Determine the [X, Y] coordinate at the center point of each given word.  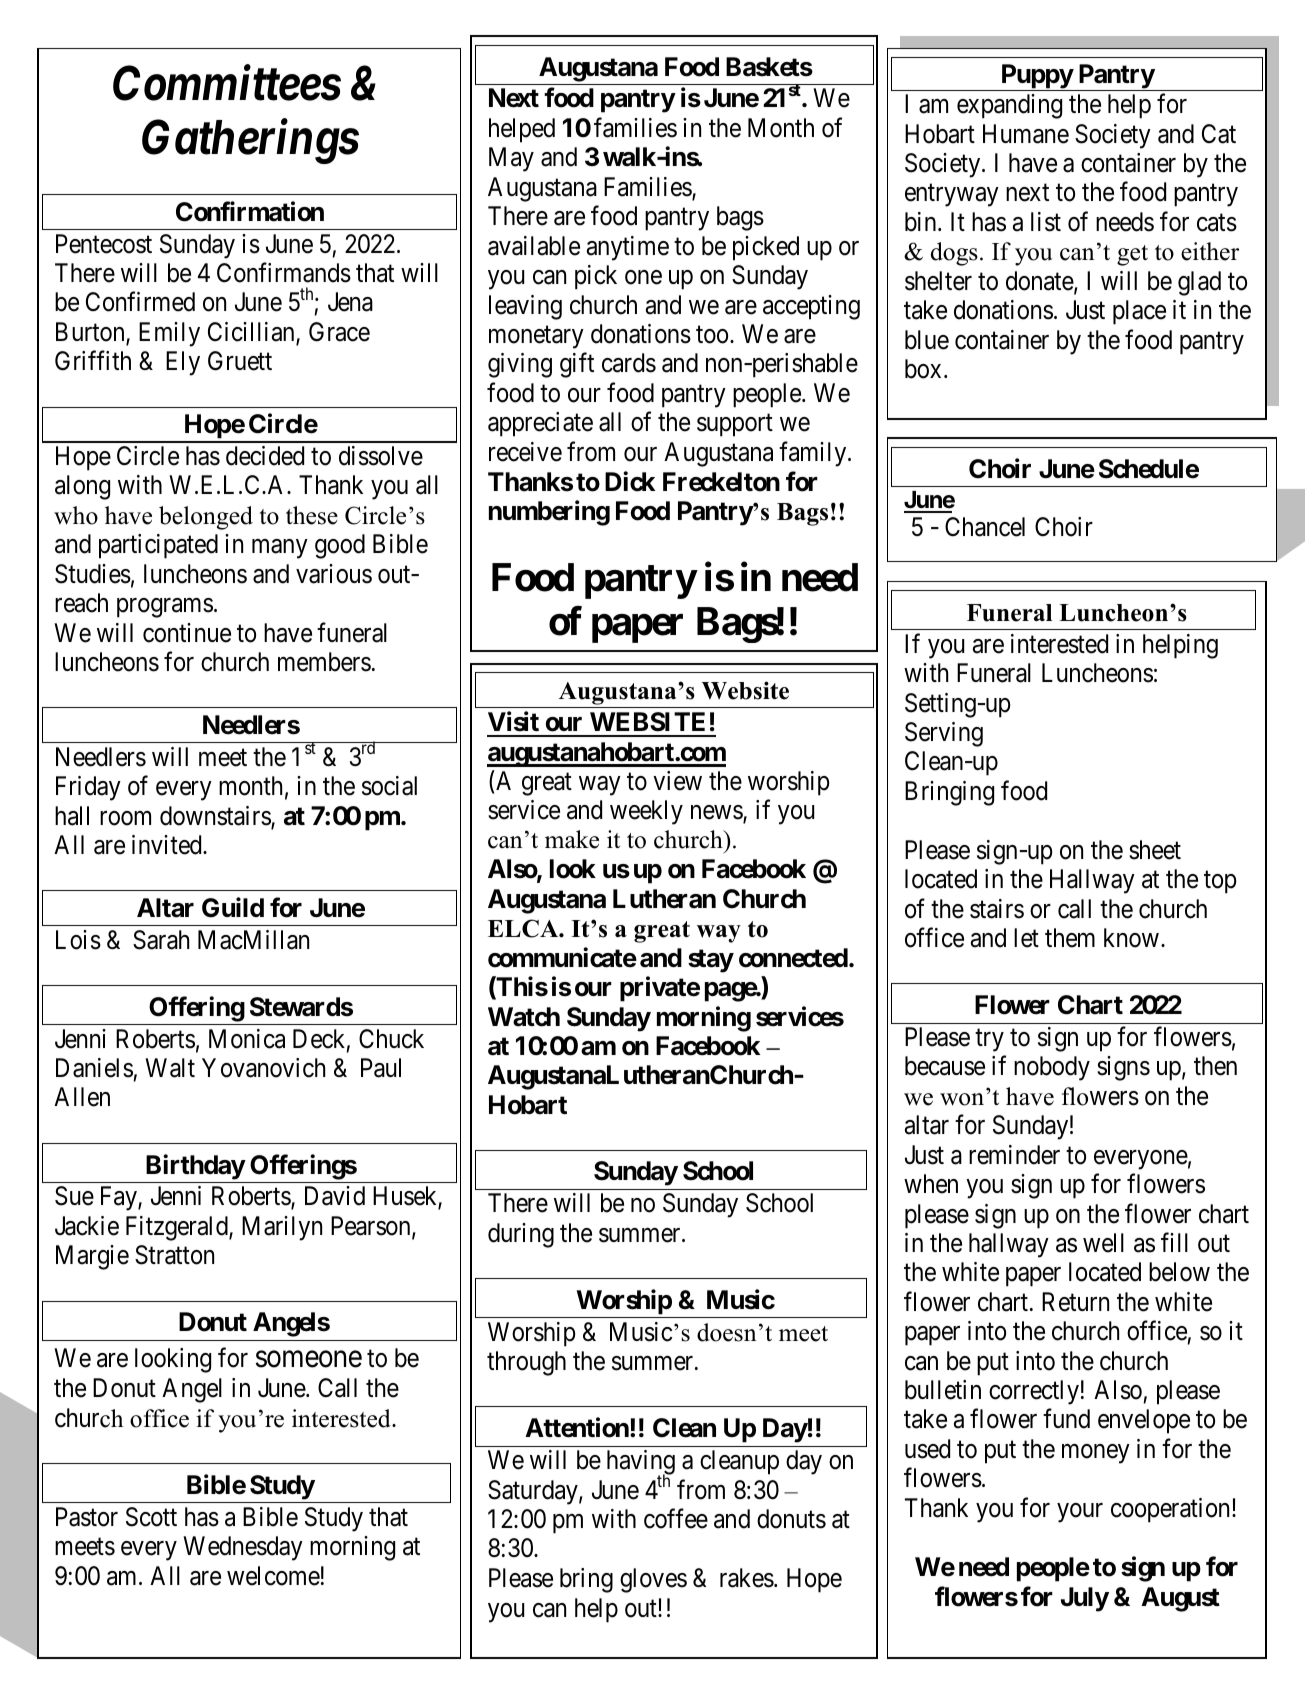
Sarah [161, 940]
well [1103, 1243]
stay [711, 961]
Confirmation [250, 211]
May [511, 159]
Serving [944, 734]
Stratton [174, 1255]
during [521, 1235]
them [1070, 938]
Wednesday [243, 1548]
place [1139, 312]
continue [187, 633]
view [677, 781]
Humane [1026, 134]
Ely [183, 363]
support [735, 425]
